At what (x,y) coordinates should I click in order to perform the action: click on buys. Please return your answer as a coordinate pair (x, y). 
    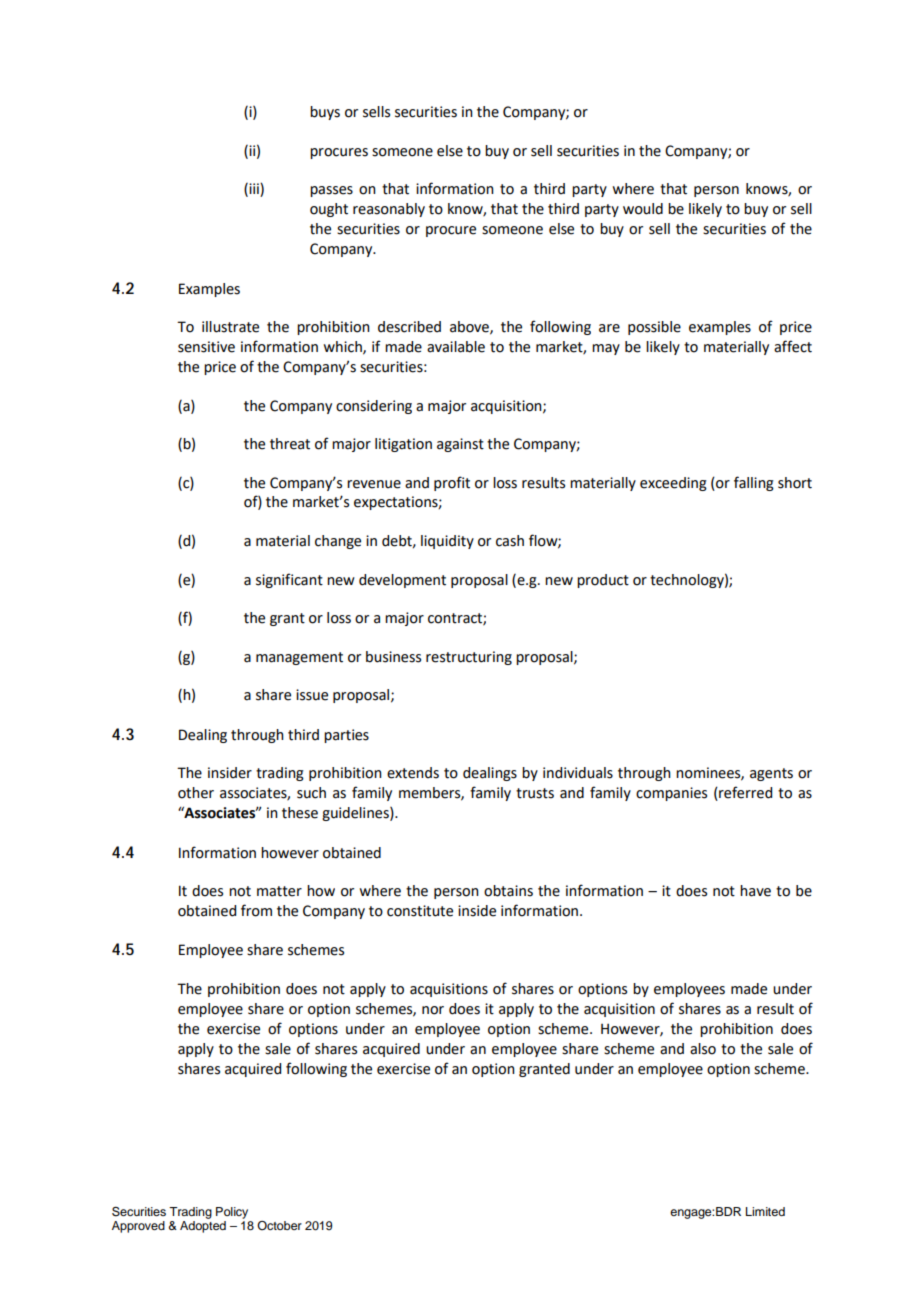
    Looking at the image, I should click on (325, 113).
